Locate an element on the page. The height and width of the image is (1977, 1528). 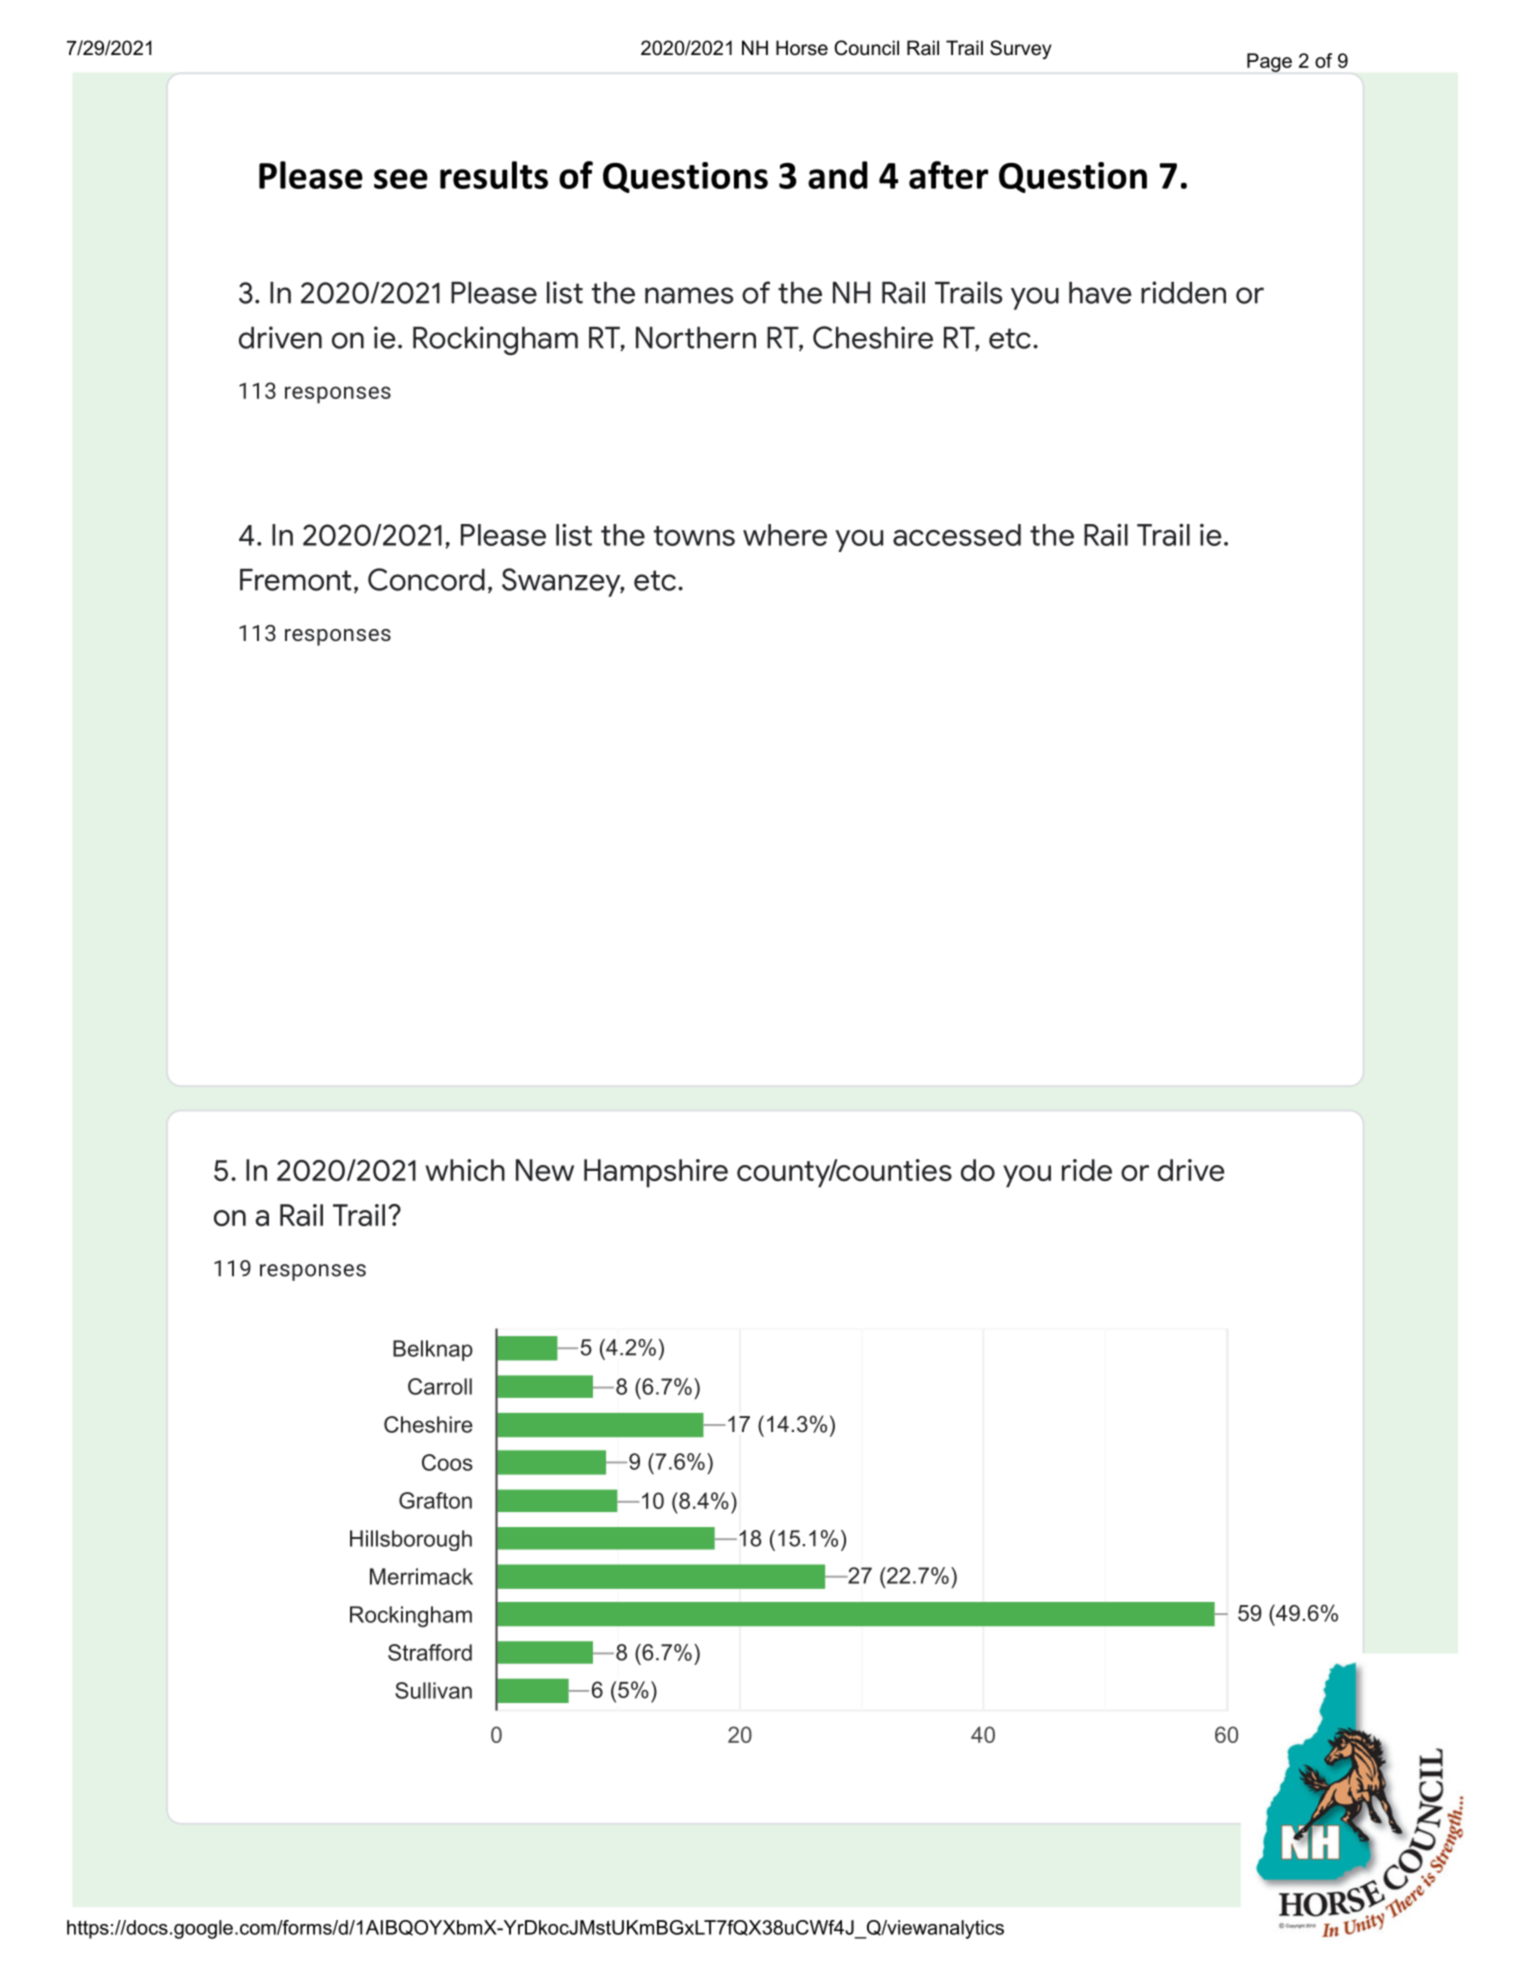
Concord is located at coordinates (426, 579).
